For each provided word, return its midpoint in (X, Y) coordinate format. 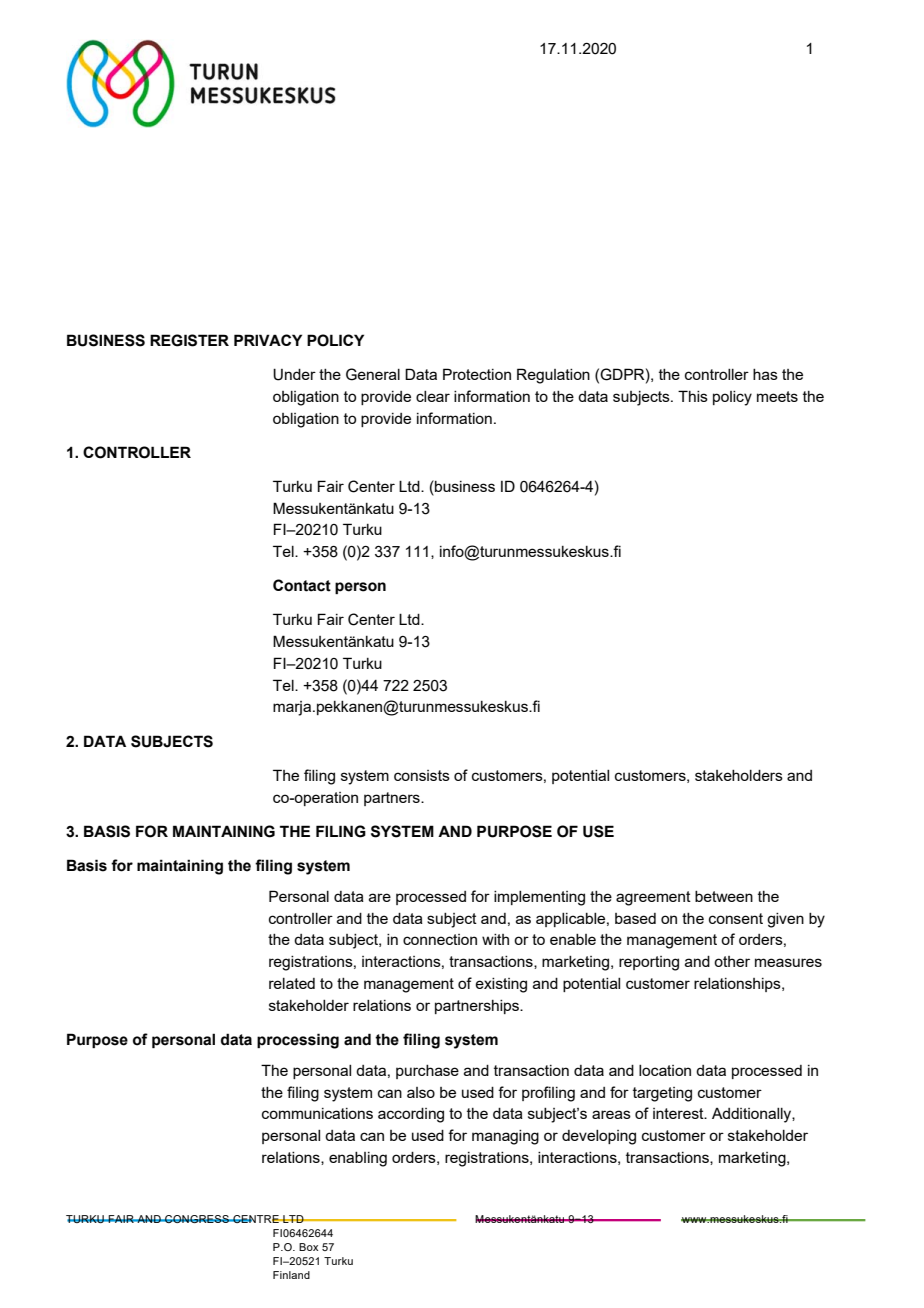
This (693, 396)
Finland (291, 1275)
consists (422, 775)
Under (294, 374)
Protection (477, 374)
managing (505, 1137)
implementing (539, 898)
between (724, 896)
